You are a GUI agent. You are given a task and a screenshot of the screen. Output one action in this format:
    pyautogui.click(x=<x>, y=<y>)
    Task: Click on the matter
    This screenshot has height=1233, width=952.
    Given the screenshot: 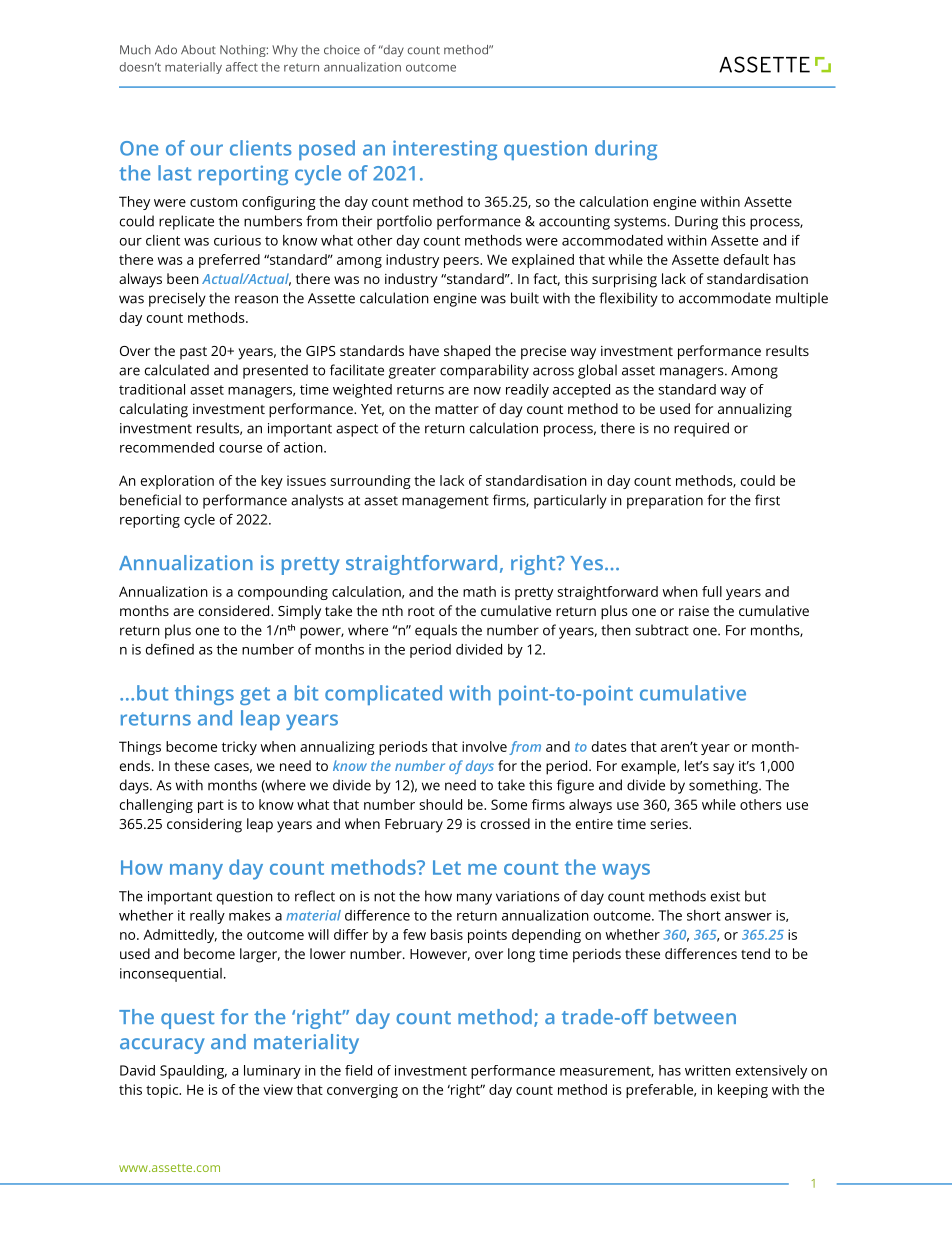 What is the action you would take?
    pyautogui.click(x=457, y=409)
